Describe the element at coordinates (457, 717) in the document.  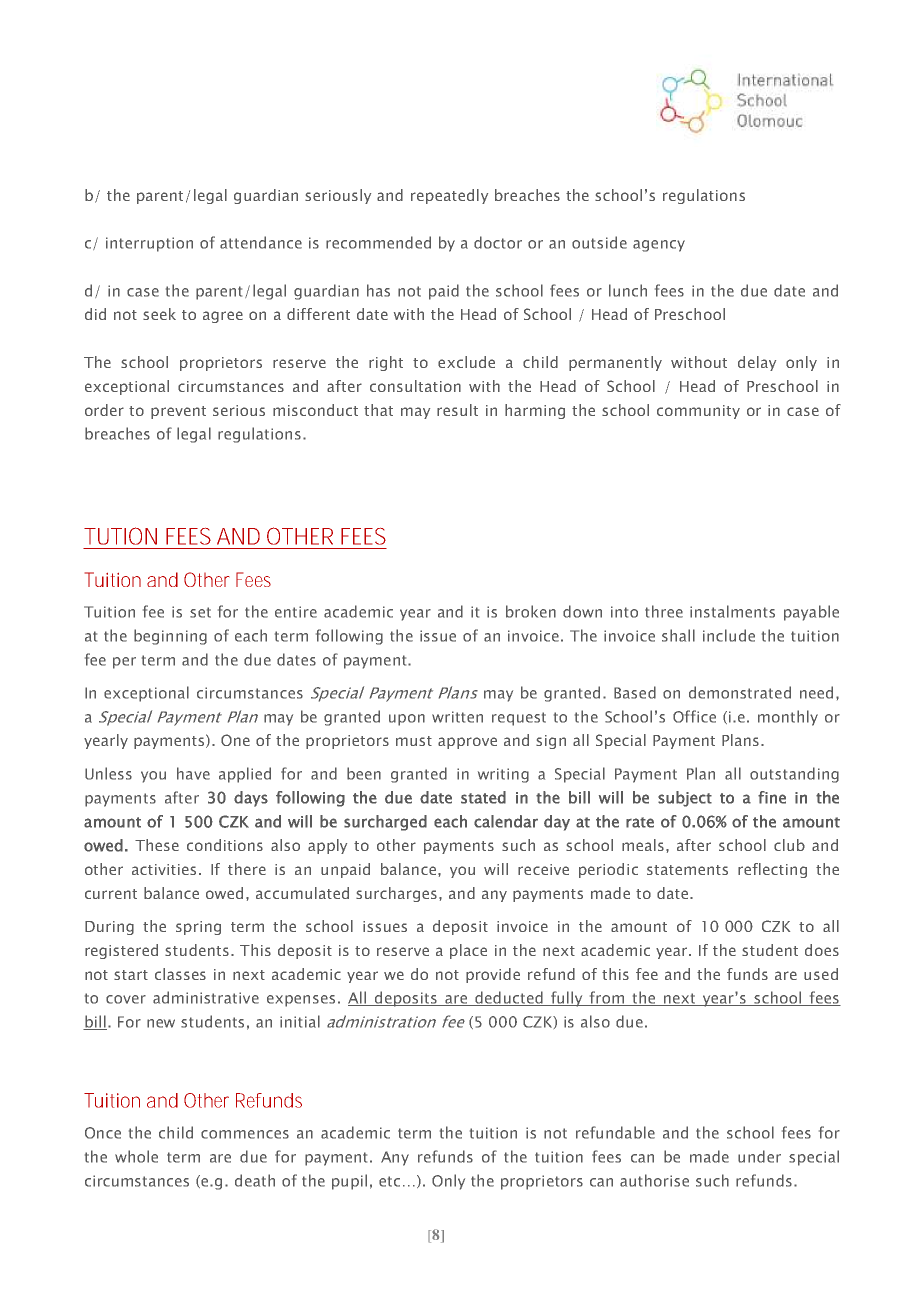
I see `written` at that location.
